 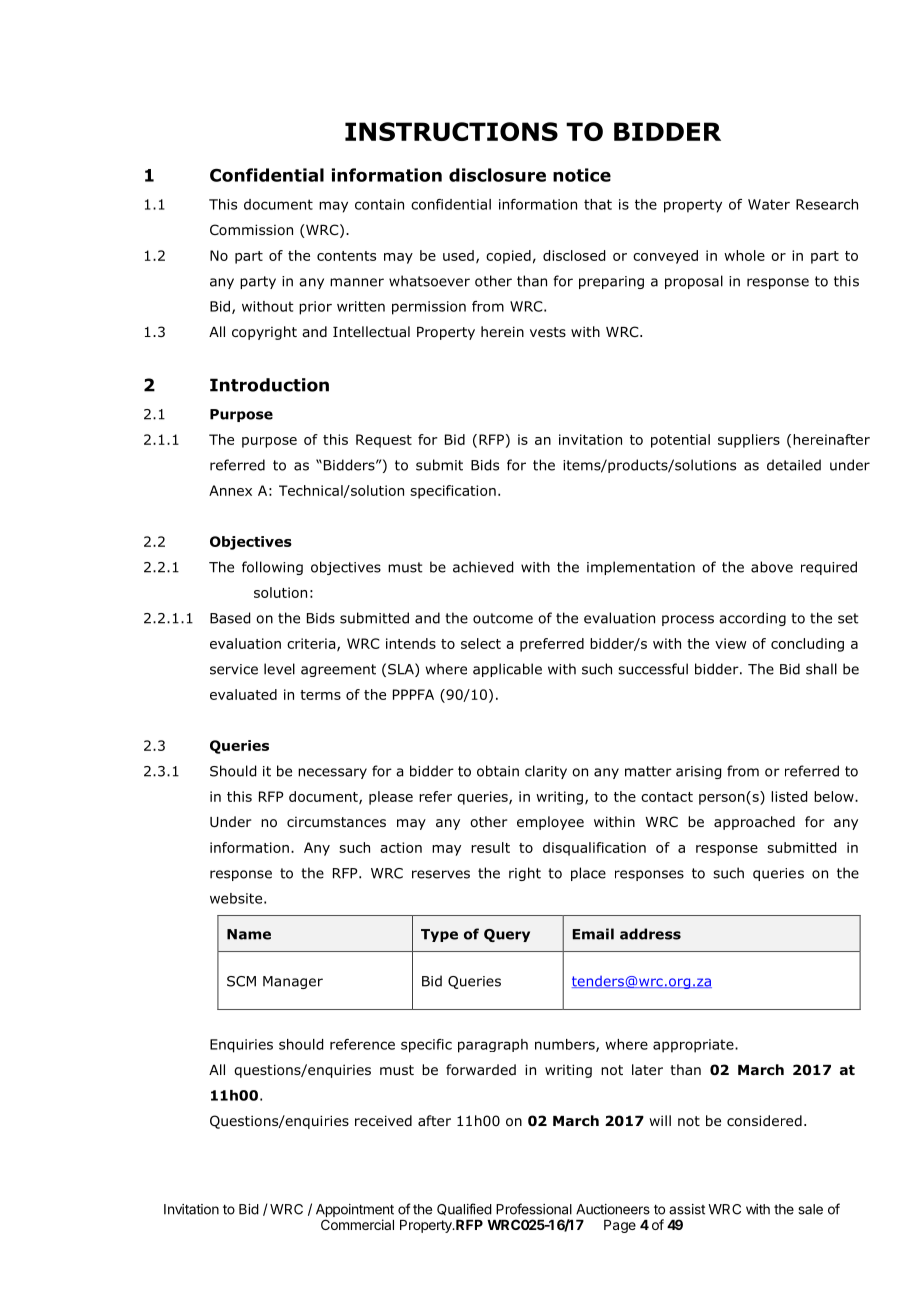 What do you see at coordinates (769, 204) in the image?
I see `Water` at bounding box center [769, 204].
